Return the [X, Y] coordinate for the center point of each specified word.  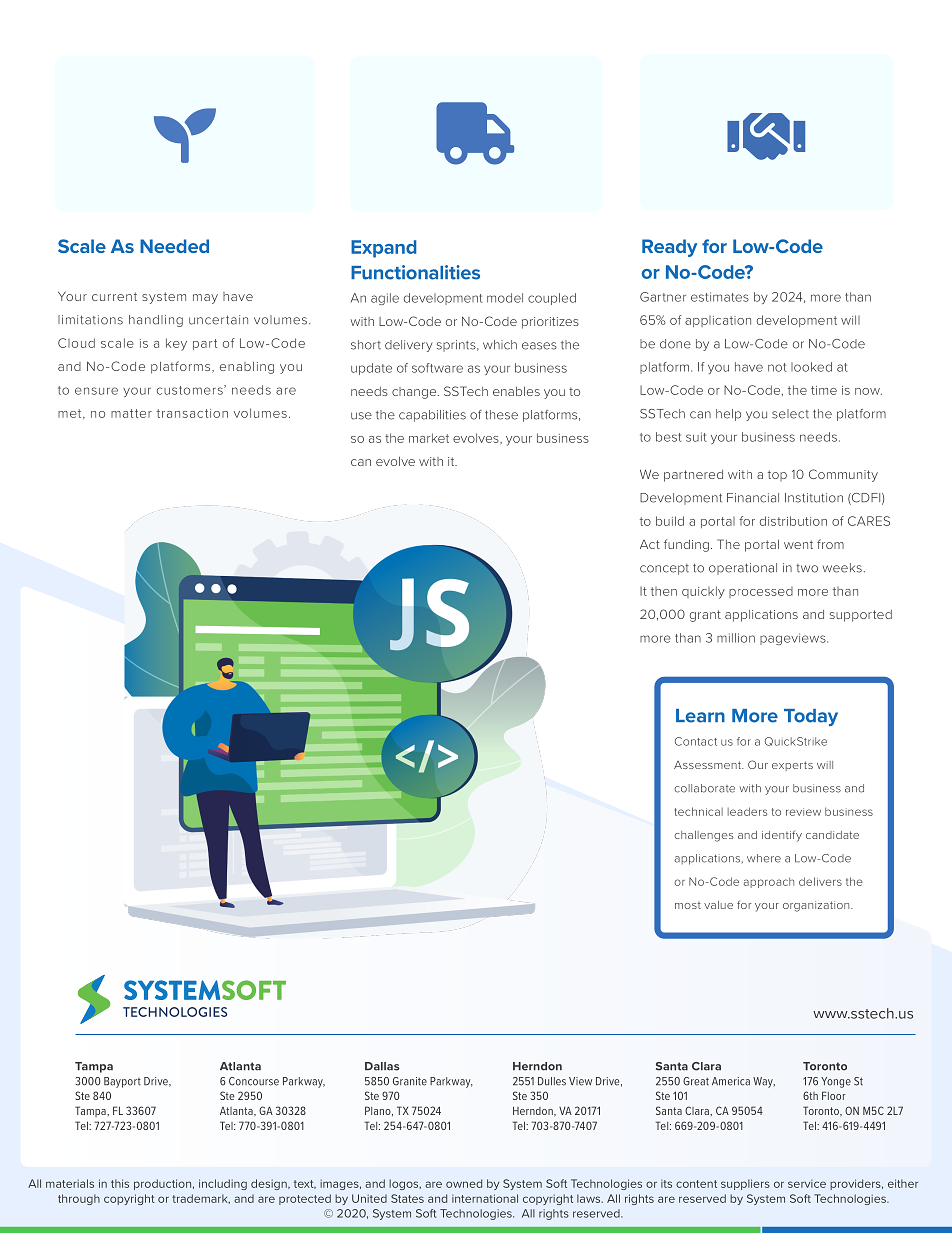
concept [664, 569]
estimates [720, 297]
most [688, 905]
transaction [192, 413]
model [505, 298]
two [807, 568]
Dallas [382, 1066]
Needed [174, 246]
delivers [820, 881]
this [120, 1183]
